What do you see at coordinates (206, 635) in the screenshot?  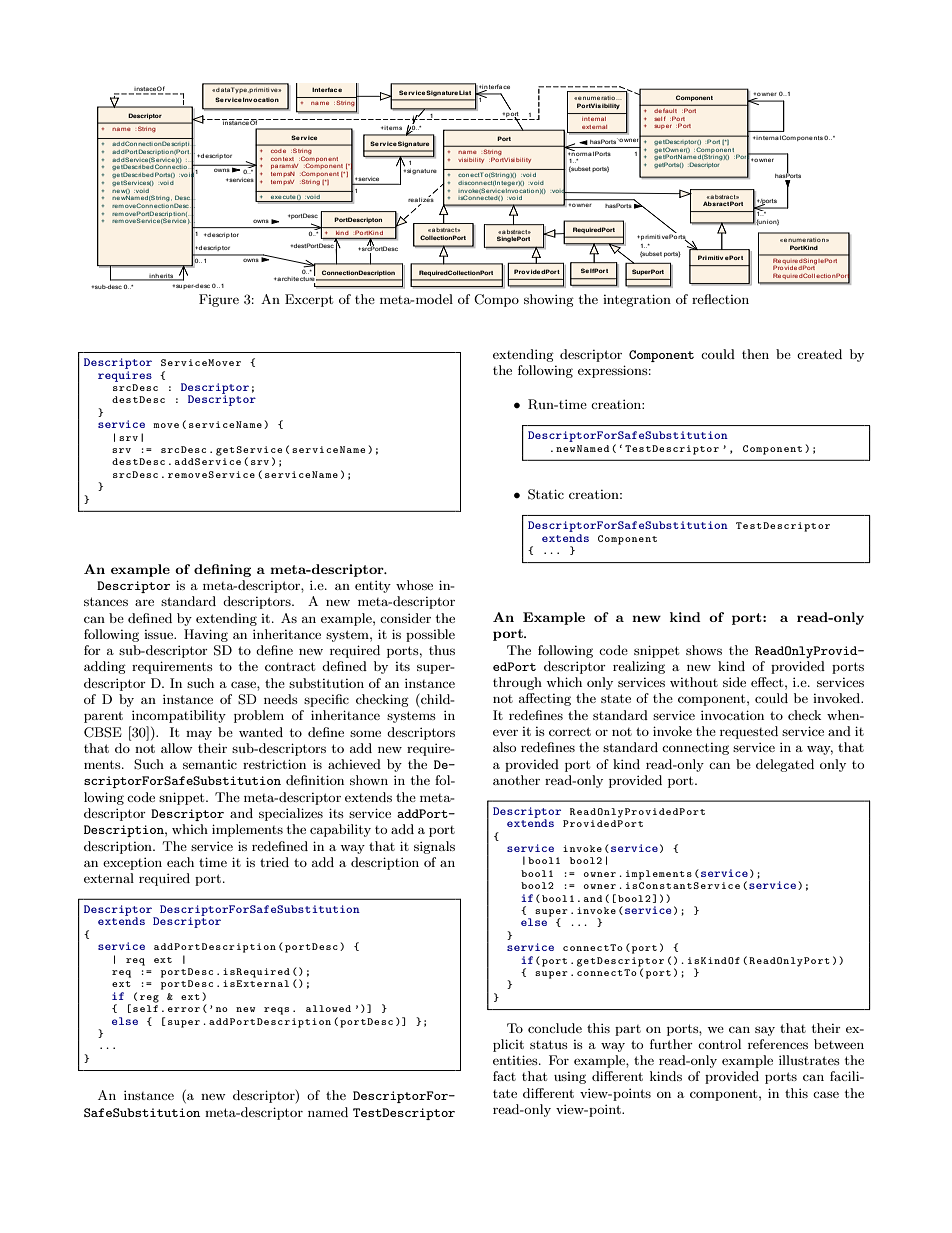 I see `Having` at bounding box center [206, 635].
